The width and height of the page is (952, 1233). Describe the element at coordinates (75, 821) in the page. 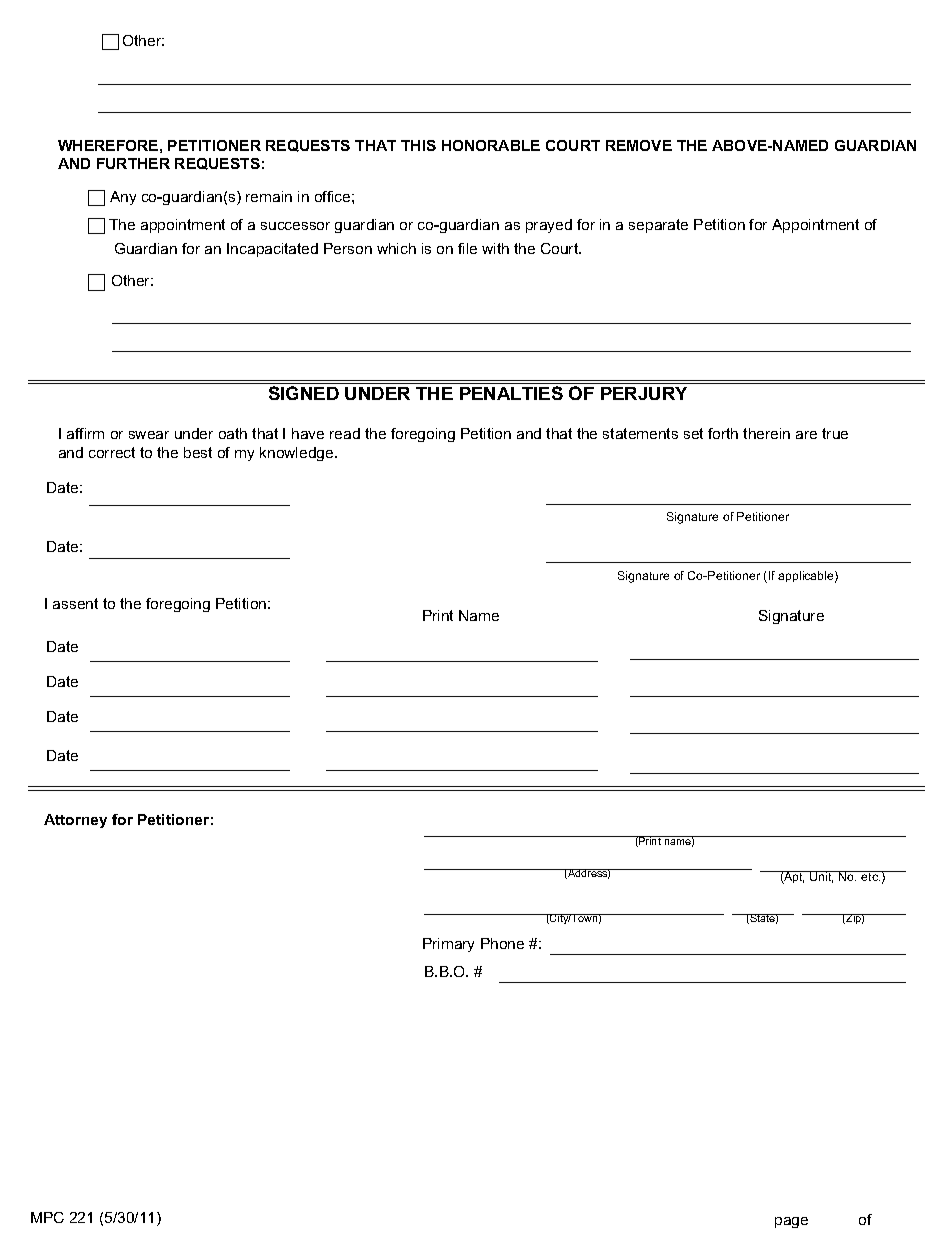

I see `Attorney` at that location.
